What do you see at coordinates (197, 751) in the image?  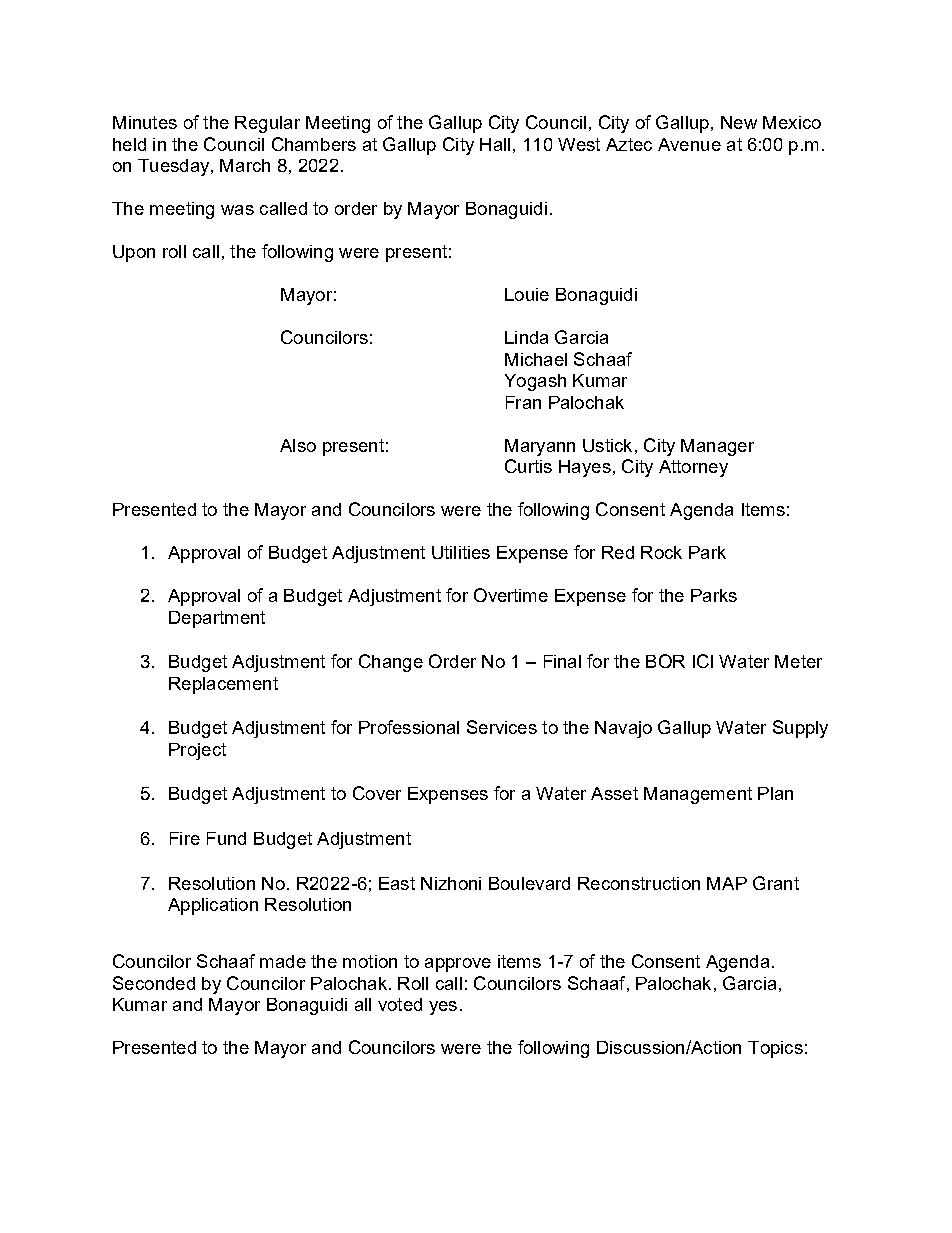 I see `Project` at bounding box center [197, 751].
